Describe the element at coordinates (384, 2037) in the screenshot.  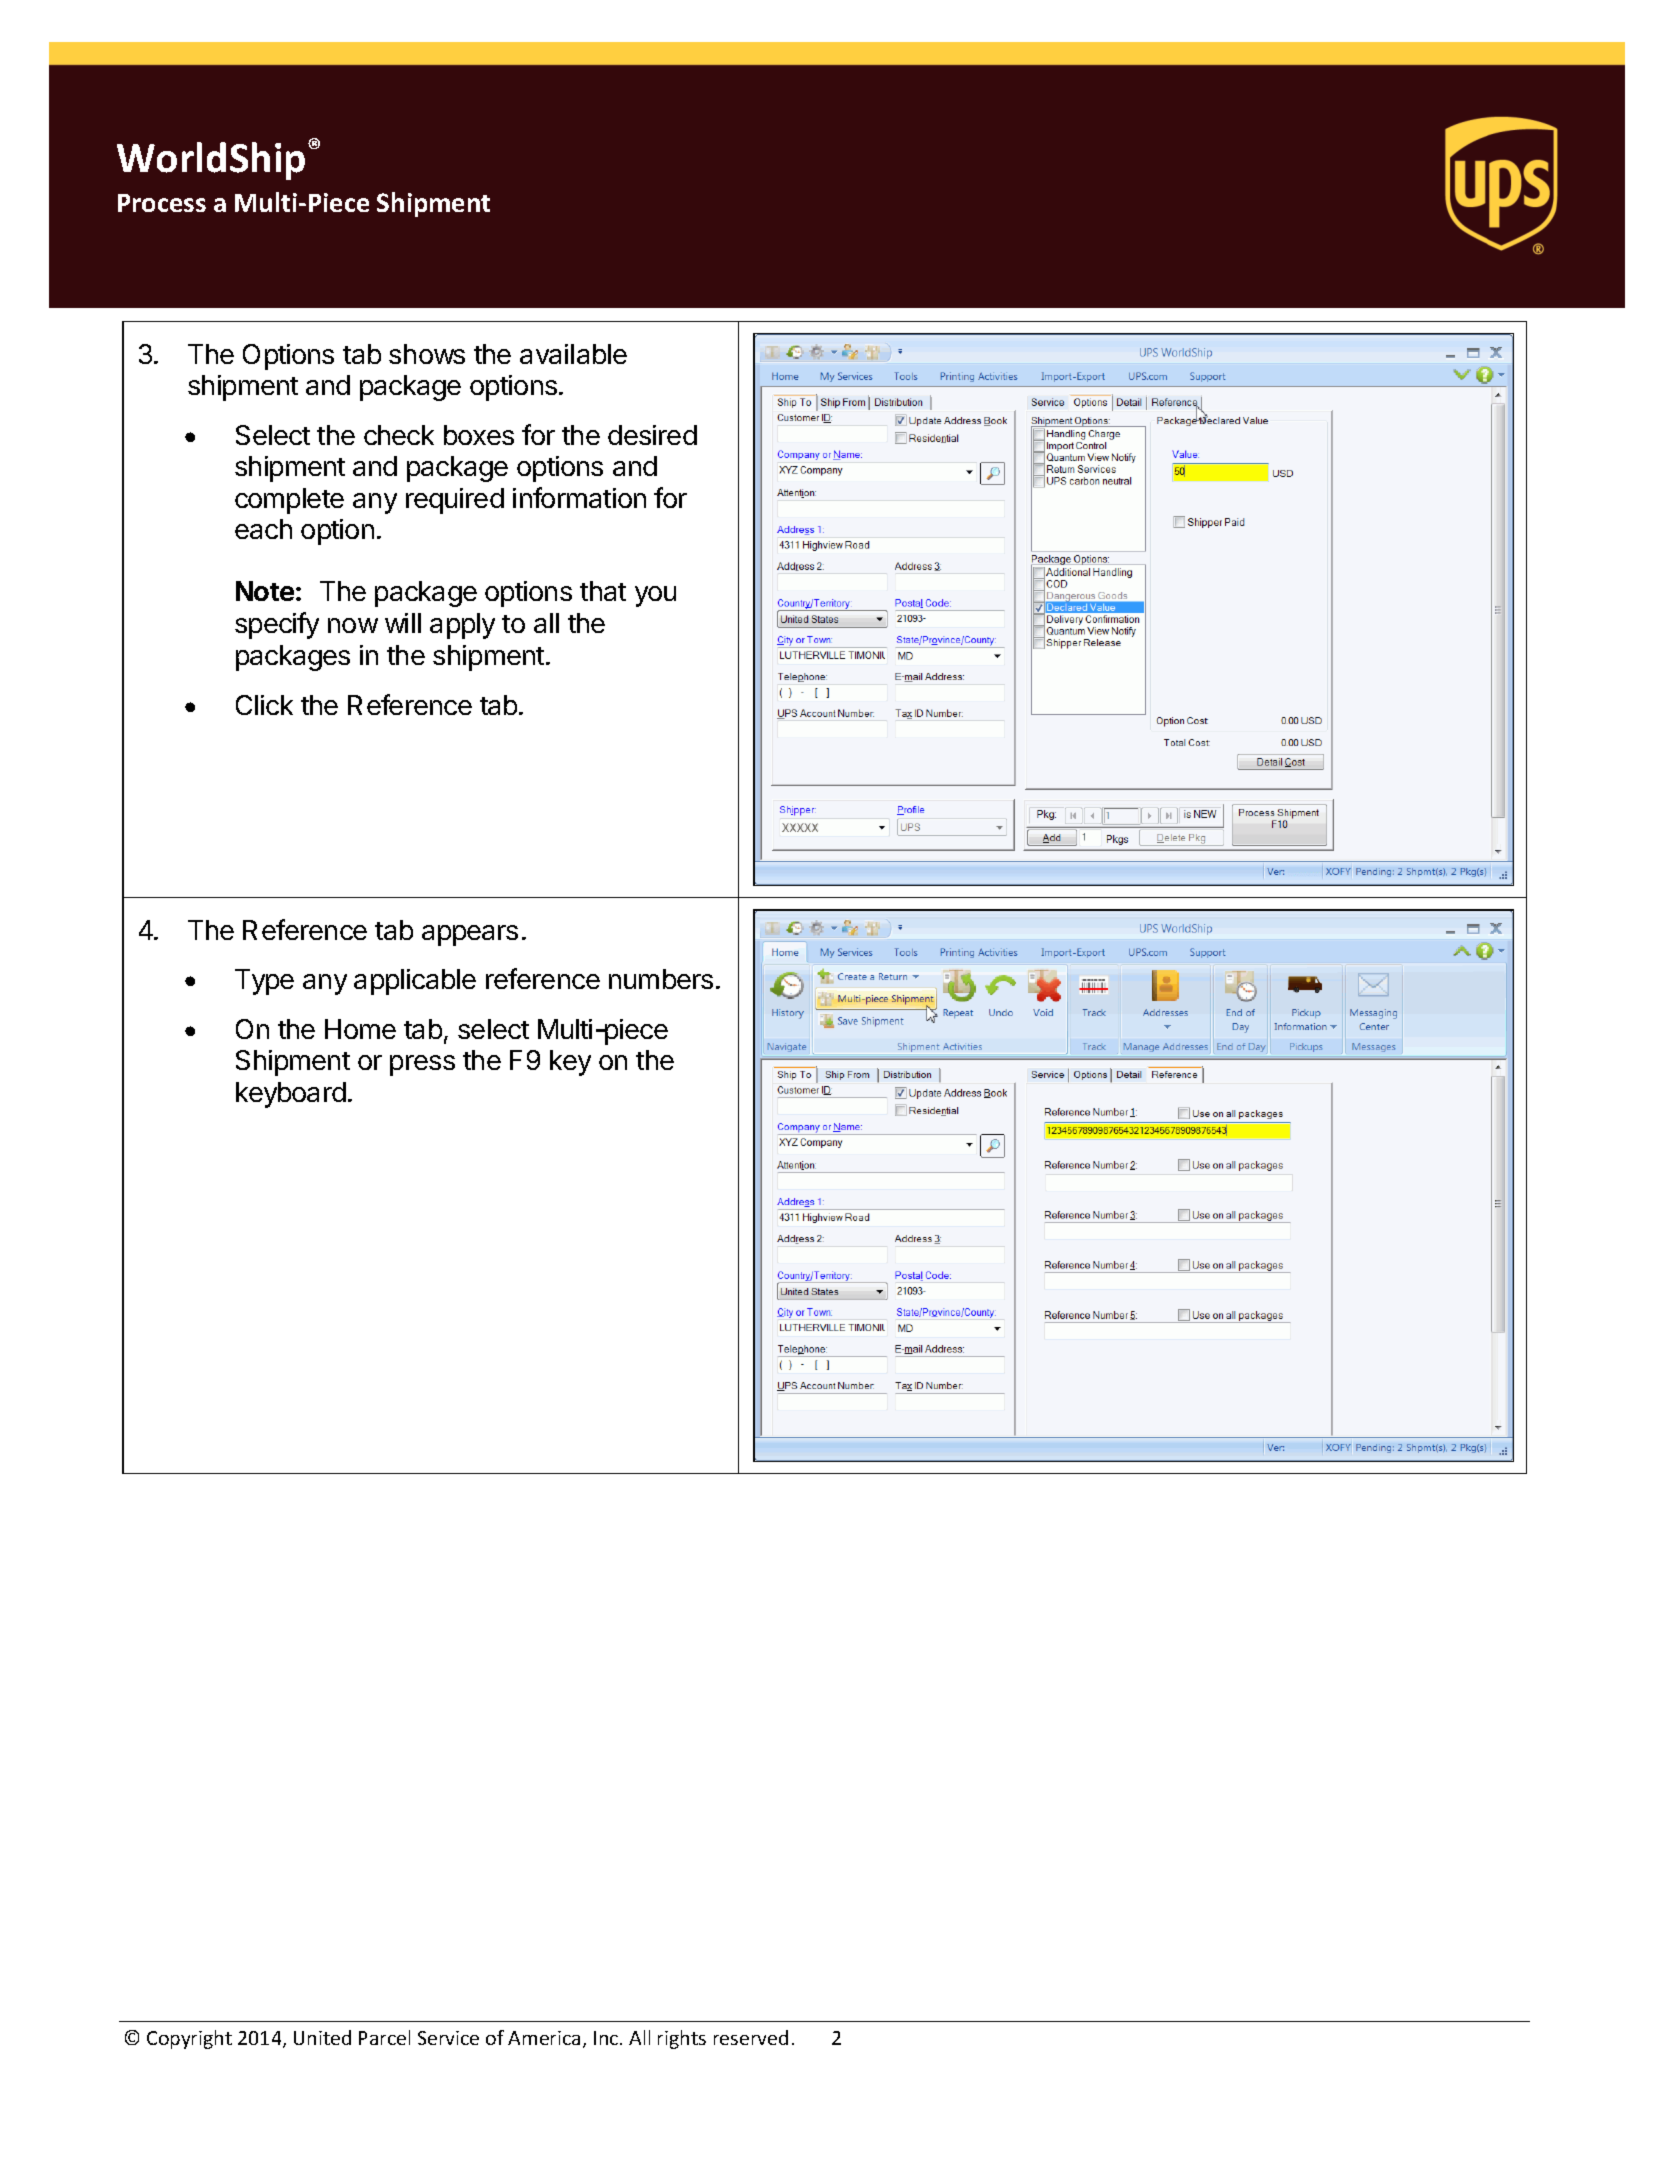
I see `Parcel` at that location.
